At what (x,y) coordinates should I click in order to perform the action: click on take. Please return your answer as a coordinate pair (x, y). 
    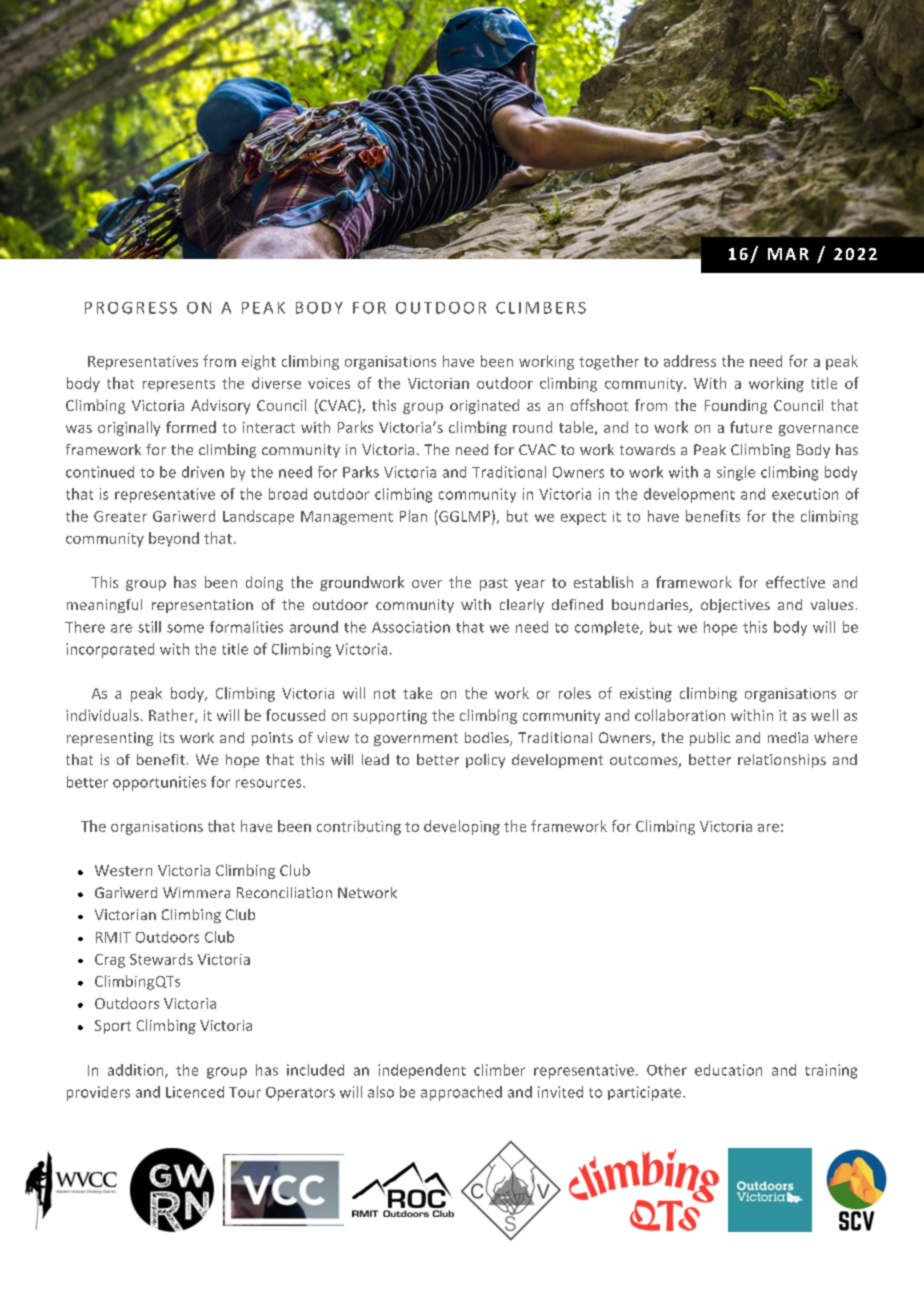
    Looking at the image, I should click on (417, 693).
